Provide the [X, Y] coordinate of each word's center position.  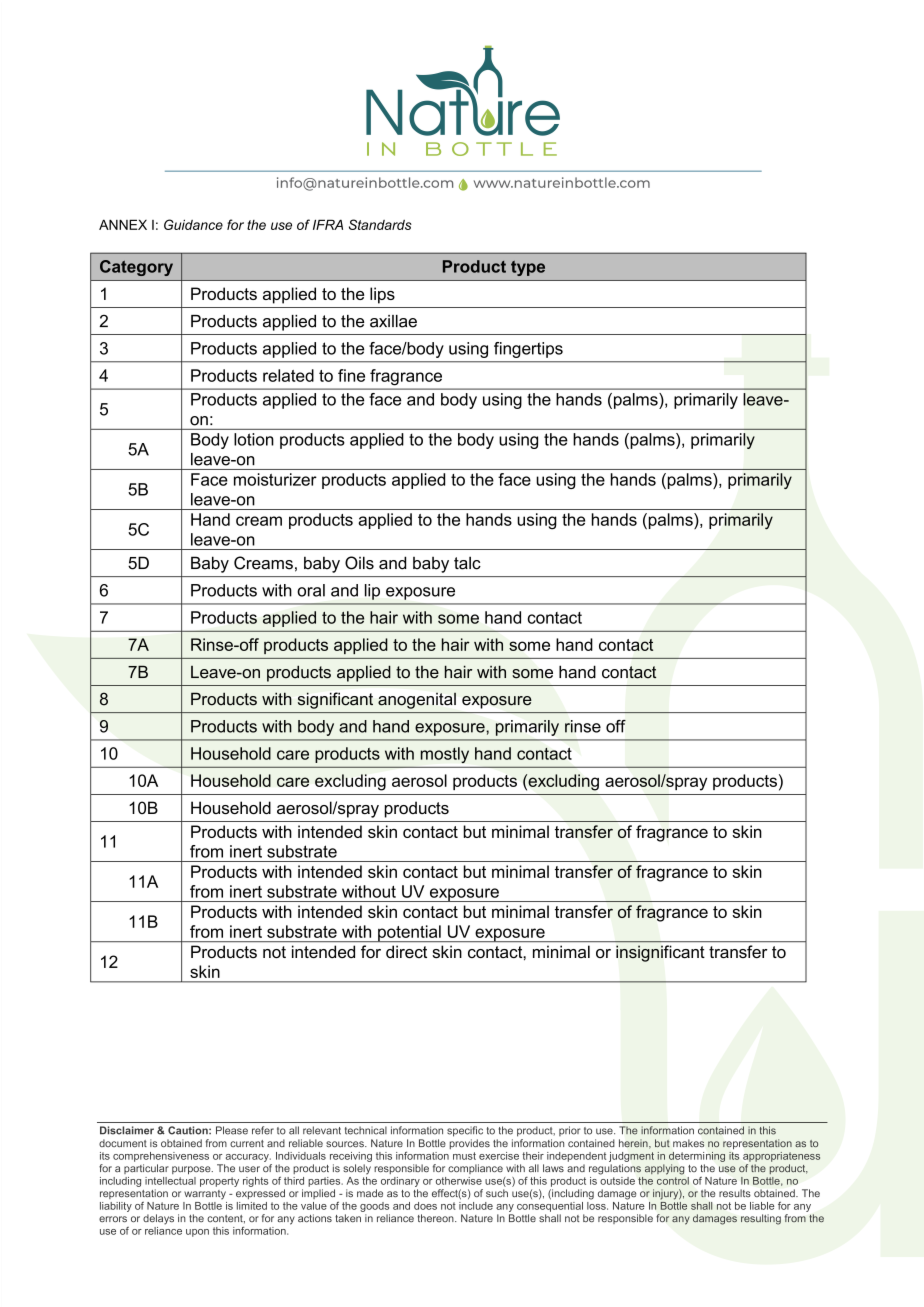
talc [467, 563]
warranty [205, 1195]
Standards [380, 224]
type [528, 268]
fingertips [528, 350]
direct [406, 951]
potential [409, 933]
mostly [445, 755]
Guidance [193, 224]
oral [311, 590]
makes [688, 1143]
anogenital [417, 701]
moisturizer [275, 479]
